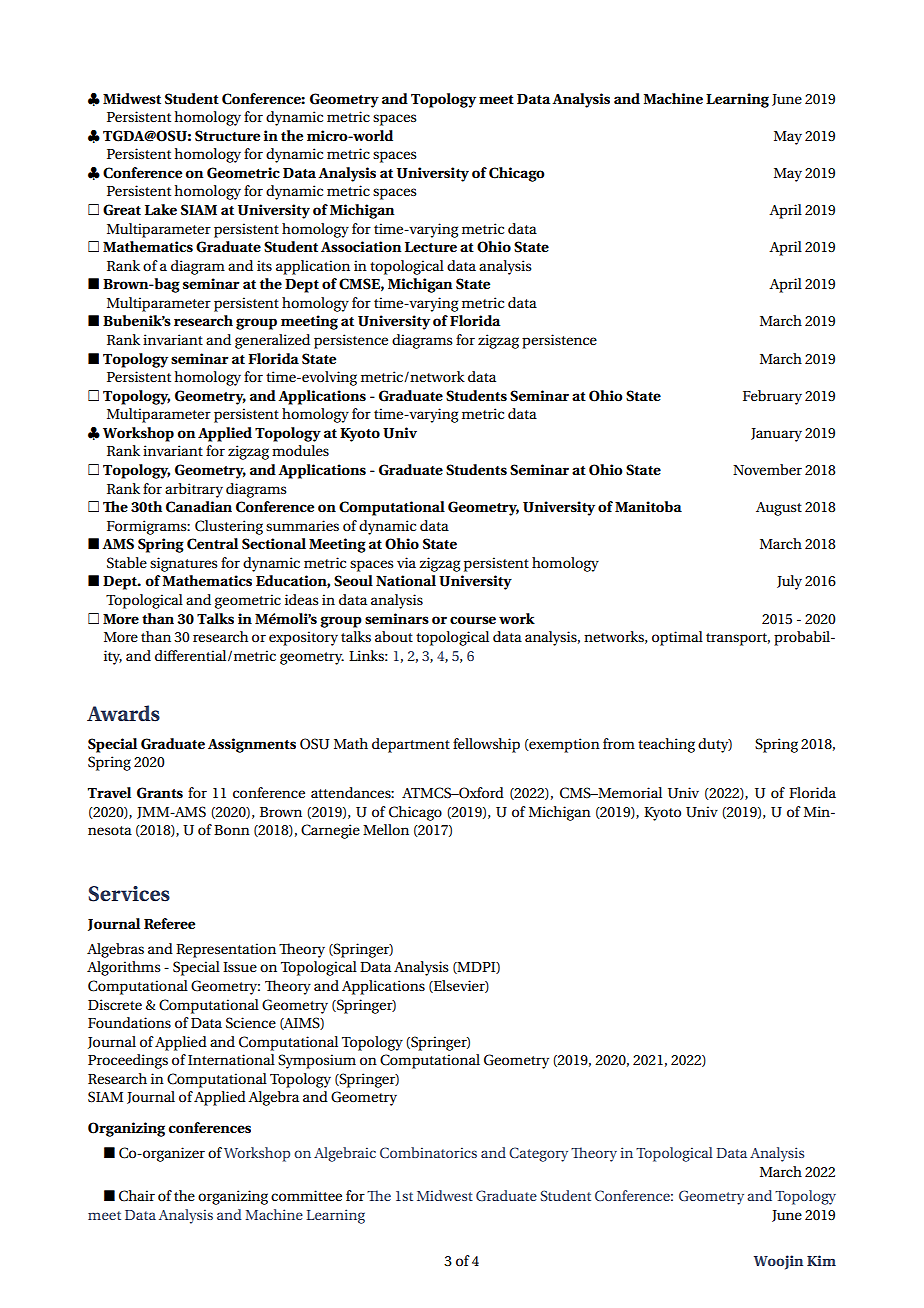  I want to click on July, so click(789, 582).
